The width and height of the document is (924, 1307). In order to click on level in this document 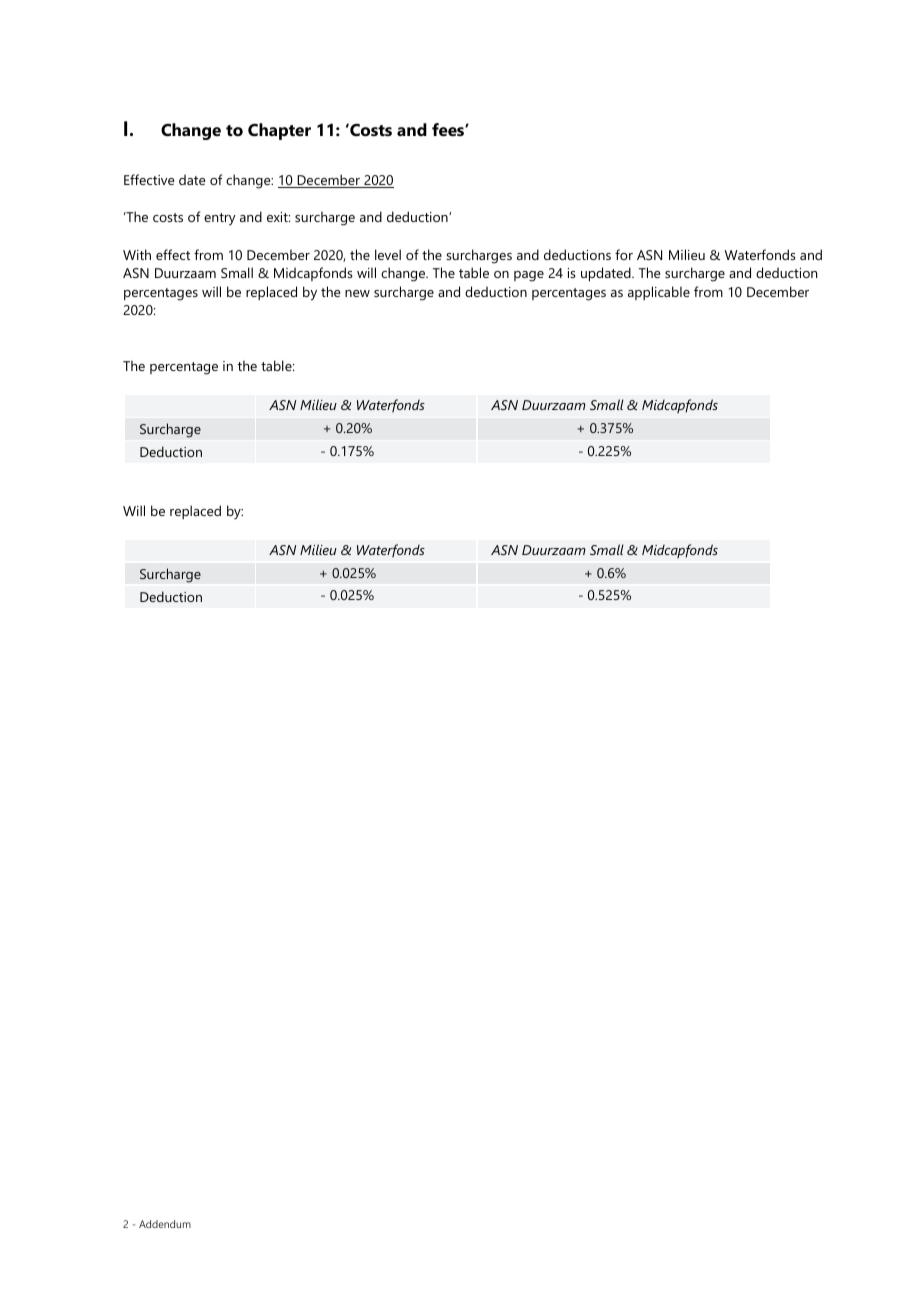, I will do `click(388, 254)`.
